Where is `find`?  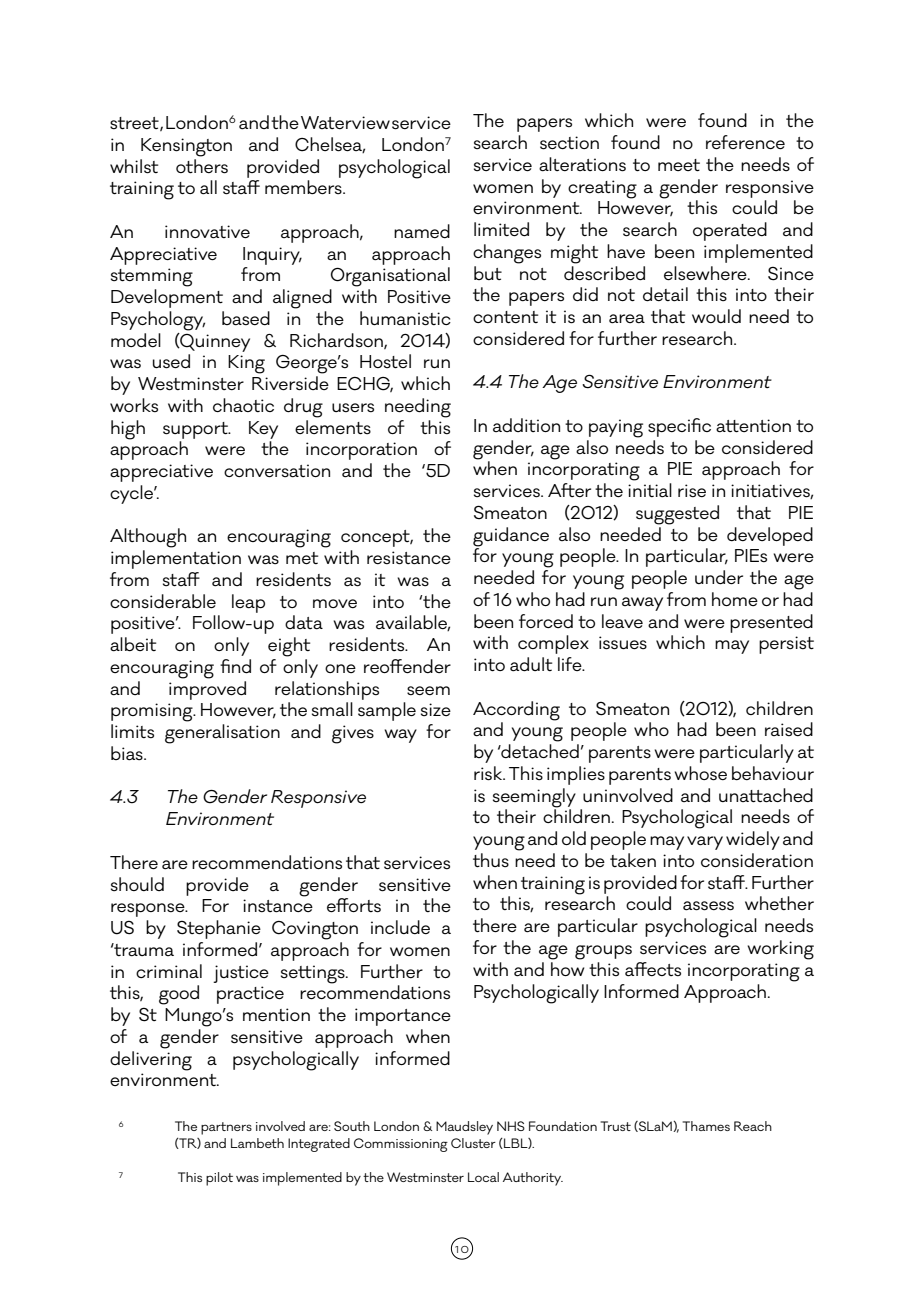 find is located at coordinates (235, 666).
